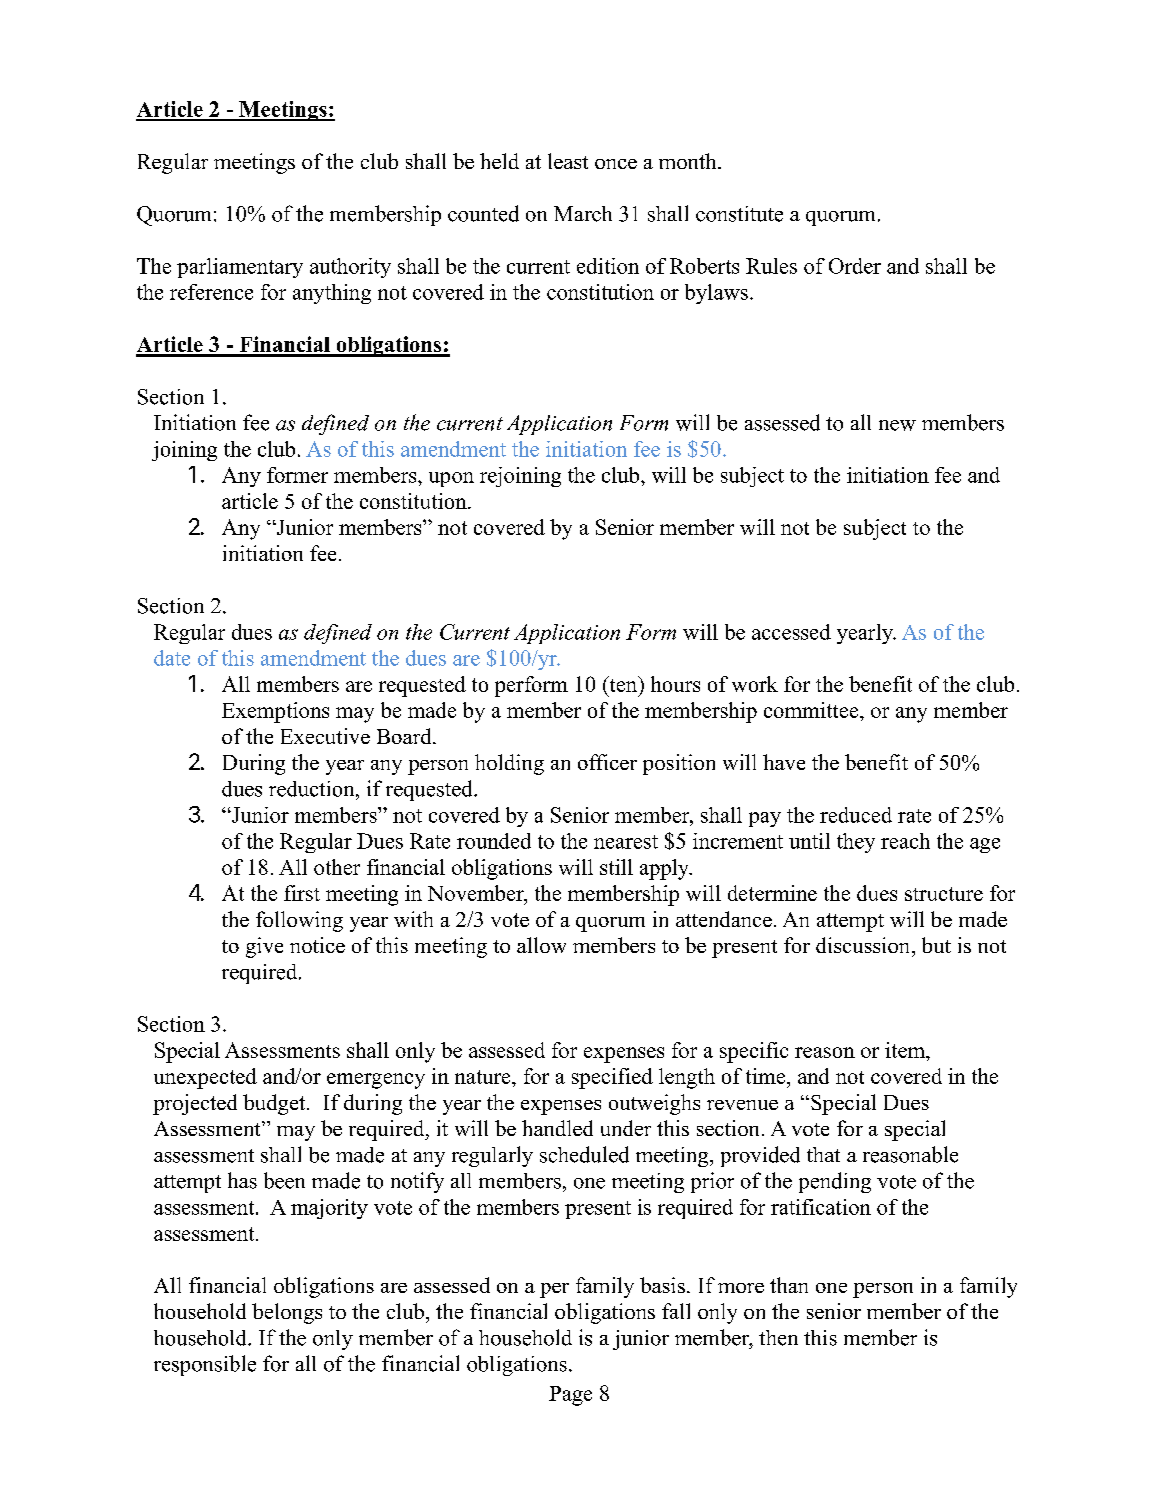 The image size is (1159, 1500). Describe the element at coordinates (205, 1365) in the image. I see `responsible` at that location.
